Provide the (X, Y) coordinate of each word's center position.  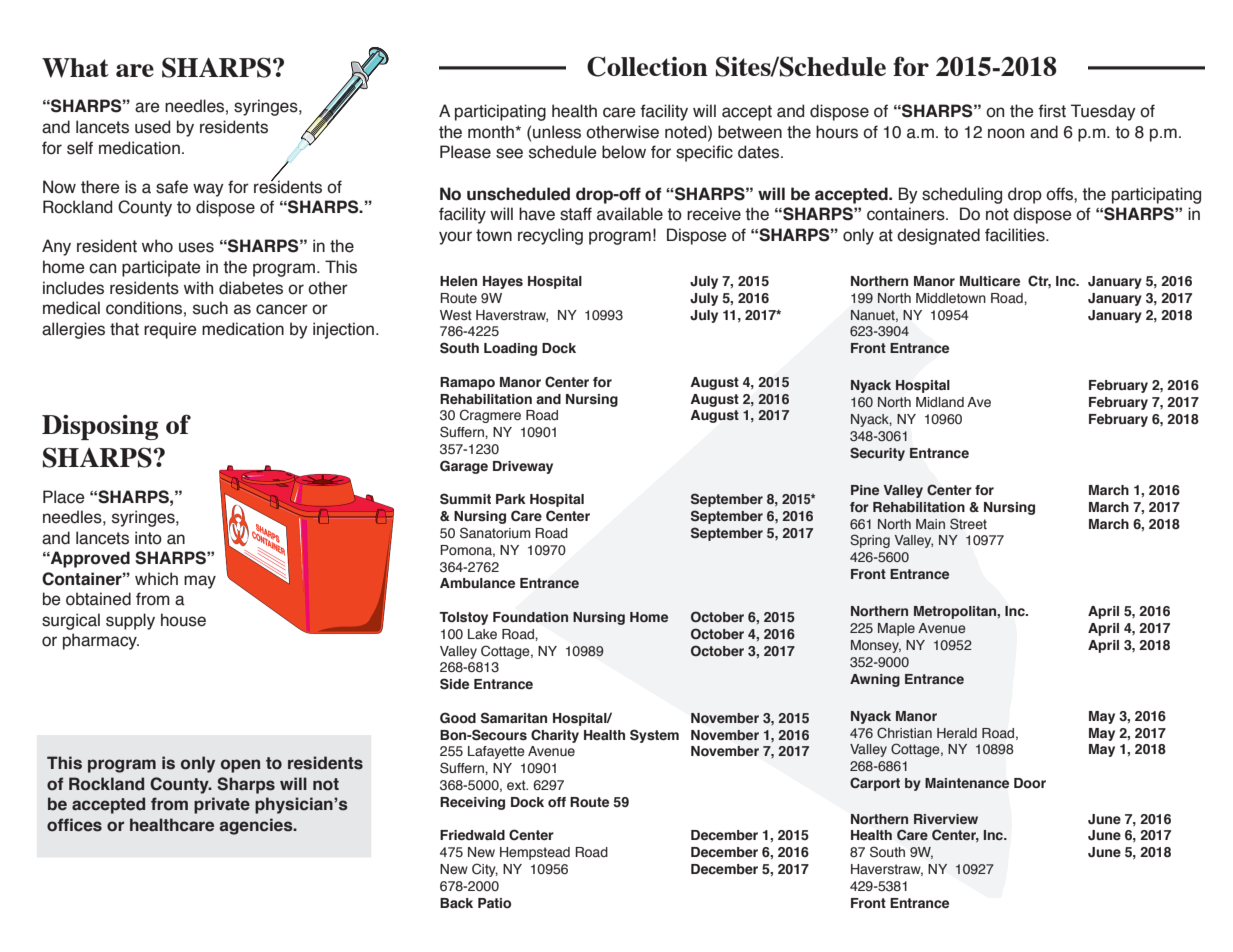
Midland (940, 402)
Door (1030, 783)
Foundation (530, 617)
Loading (510, 349)
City (485, 870)
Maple (896, 629)
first (1052, 111)
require (170, 330)
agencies (257, 826)
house (183, 620)
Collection (647, 66)
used (152, 127)
